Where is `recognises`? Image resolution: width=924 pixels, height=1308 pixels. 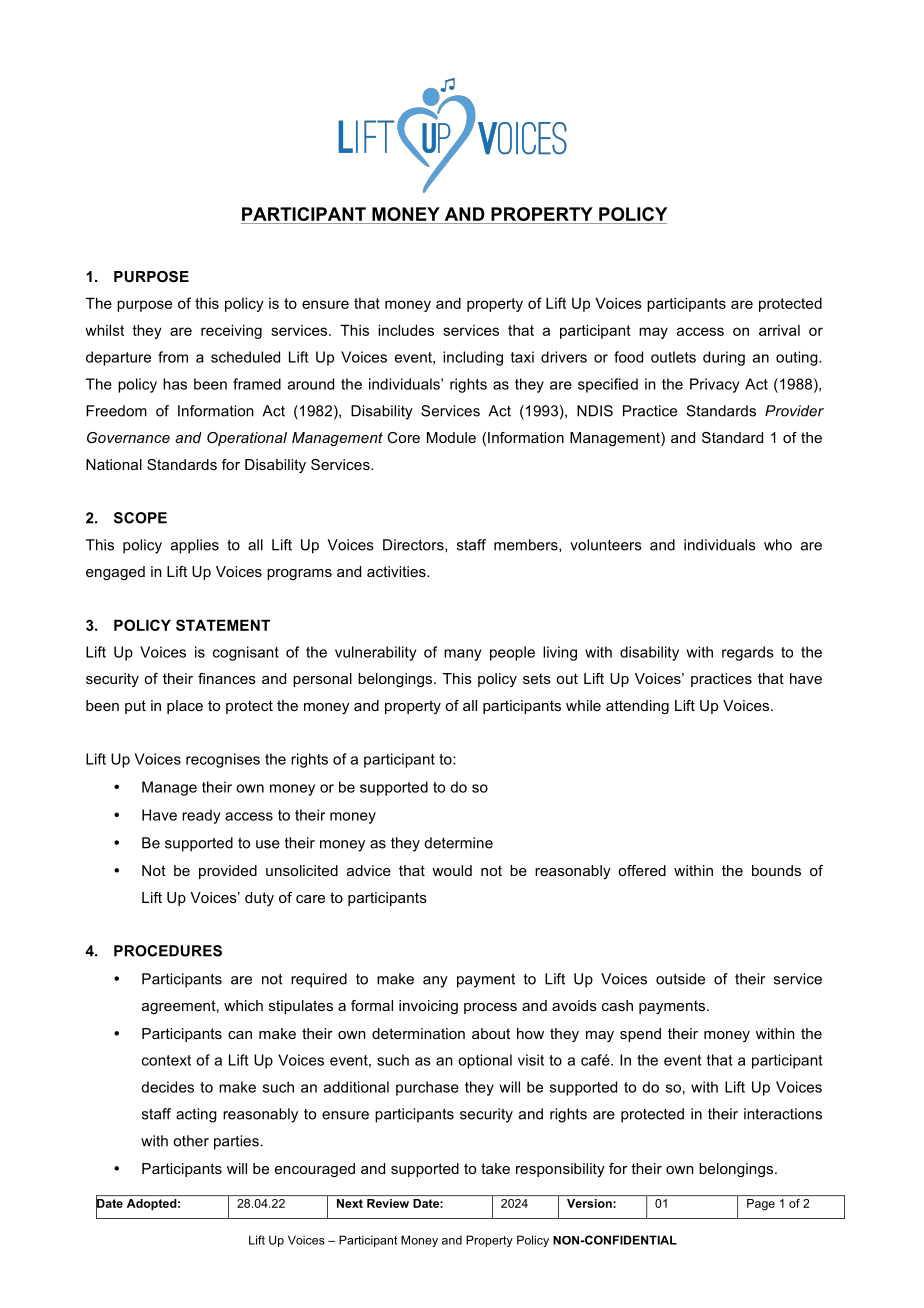 recognises is located at coordinates (223, 760).
